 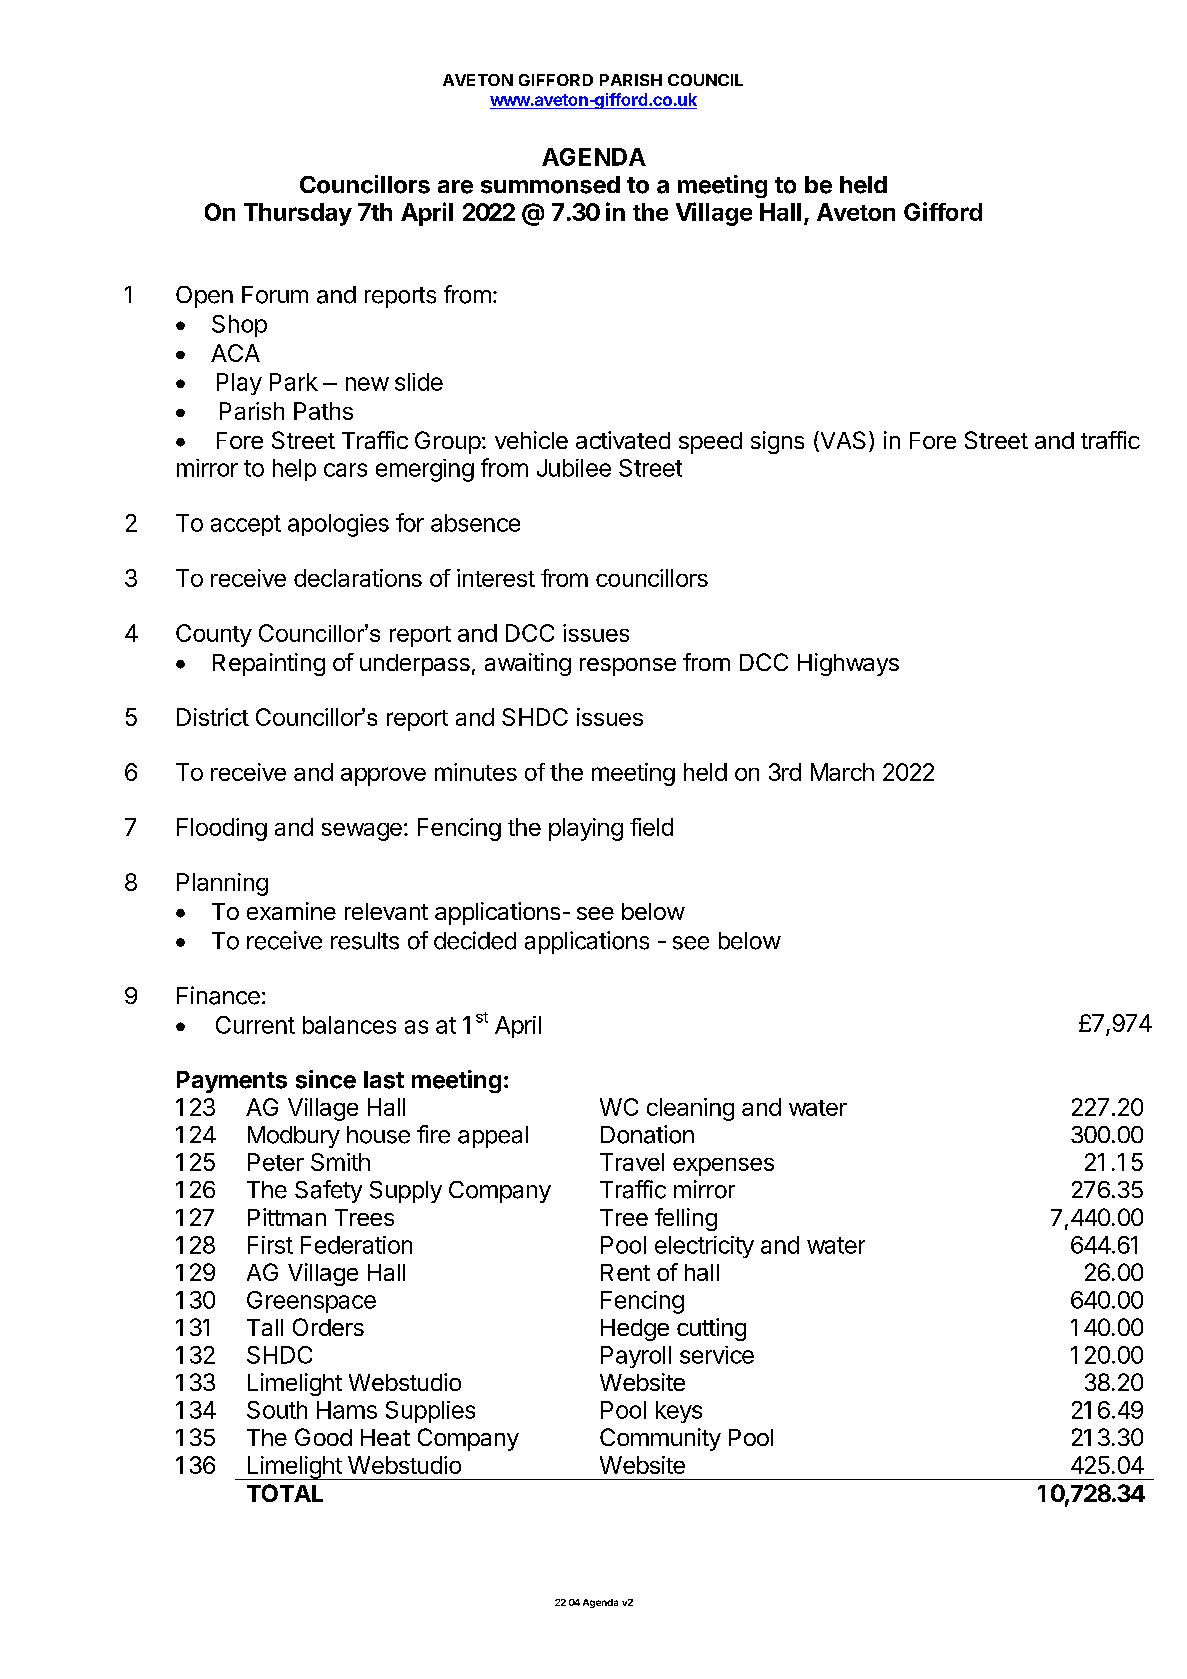 I want to click on Highways, so click(x=848, y=664).
